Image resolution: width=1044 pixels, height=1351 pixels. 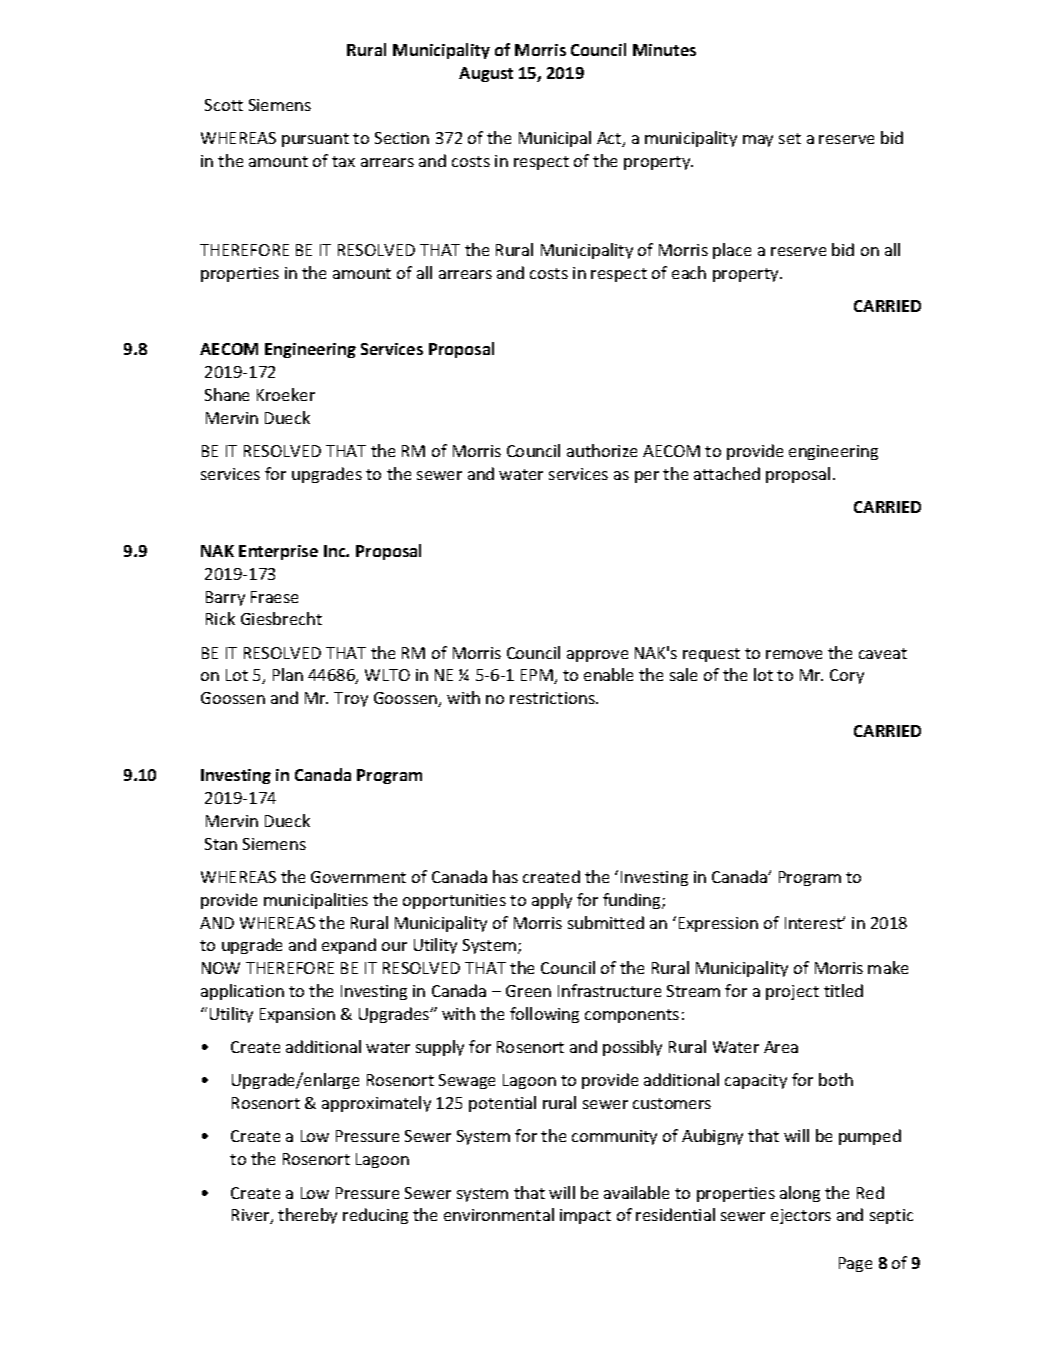 I want to click on along, so click(x=800, y=1194).
